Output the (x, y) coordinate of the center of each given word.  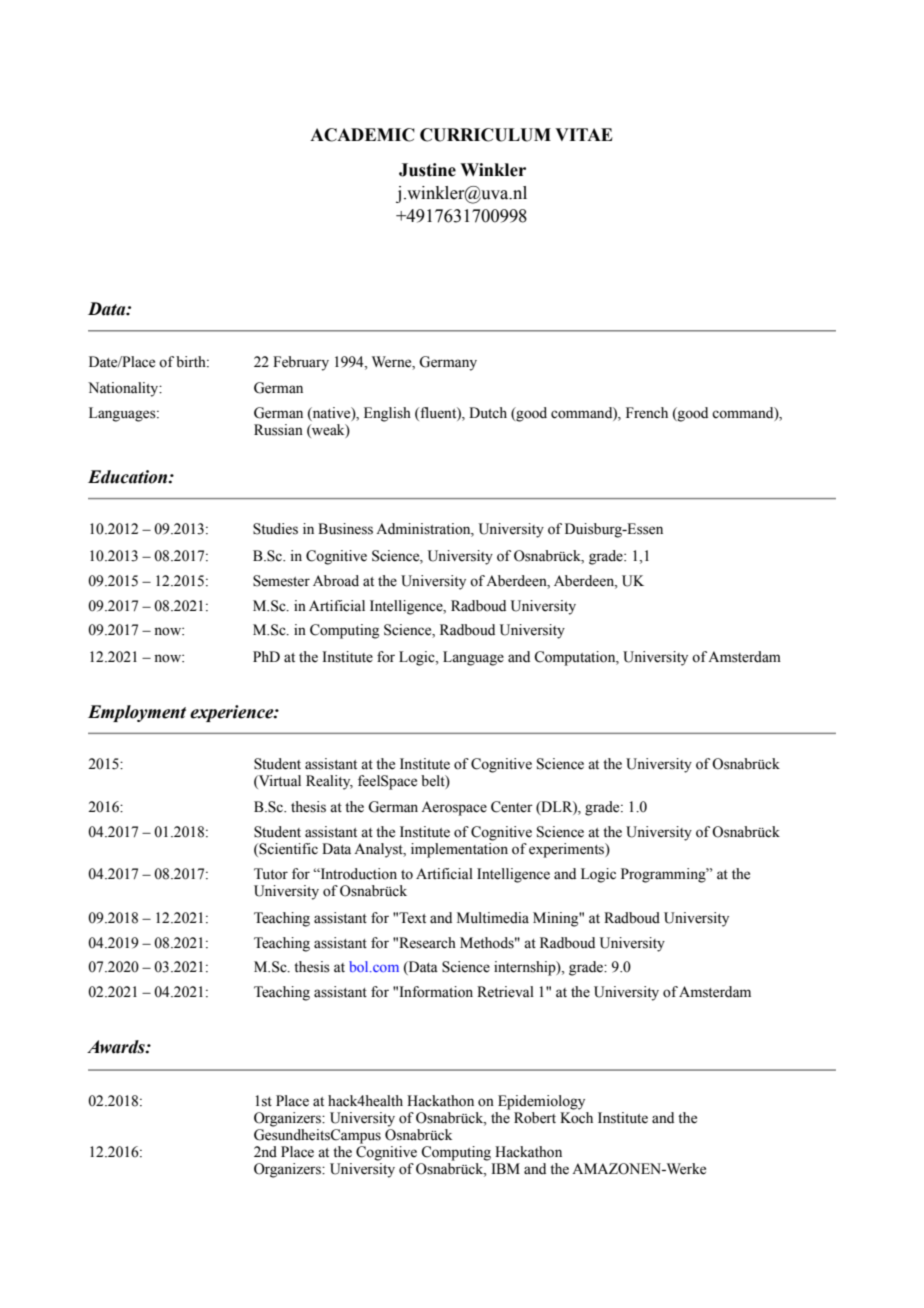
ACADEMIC (362, 135)
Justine (427, 170)
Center (512, 807)
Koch (576, 1118)
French (647, 413)
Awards (117, 1047)
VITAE (584, 134)
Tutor (271, 874)
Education (129, 477)
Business (345, 529)
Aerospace (454, 808)
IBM (505, 1168)
